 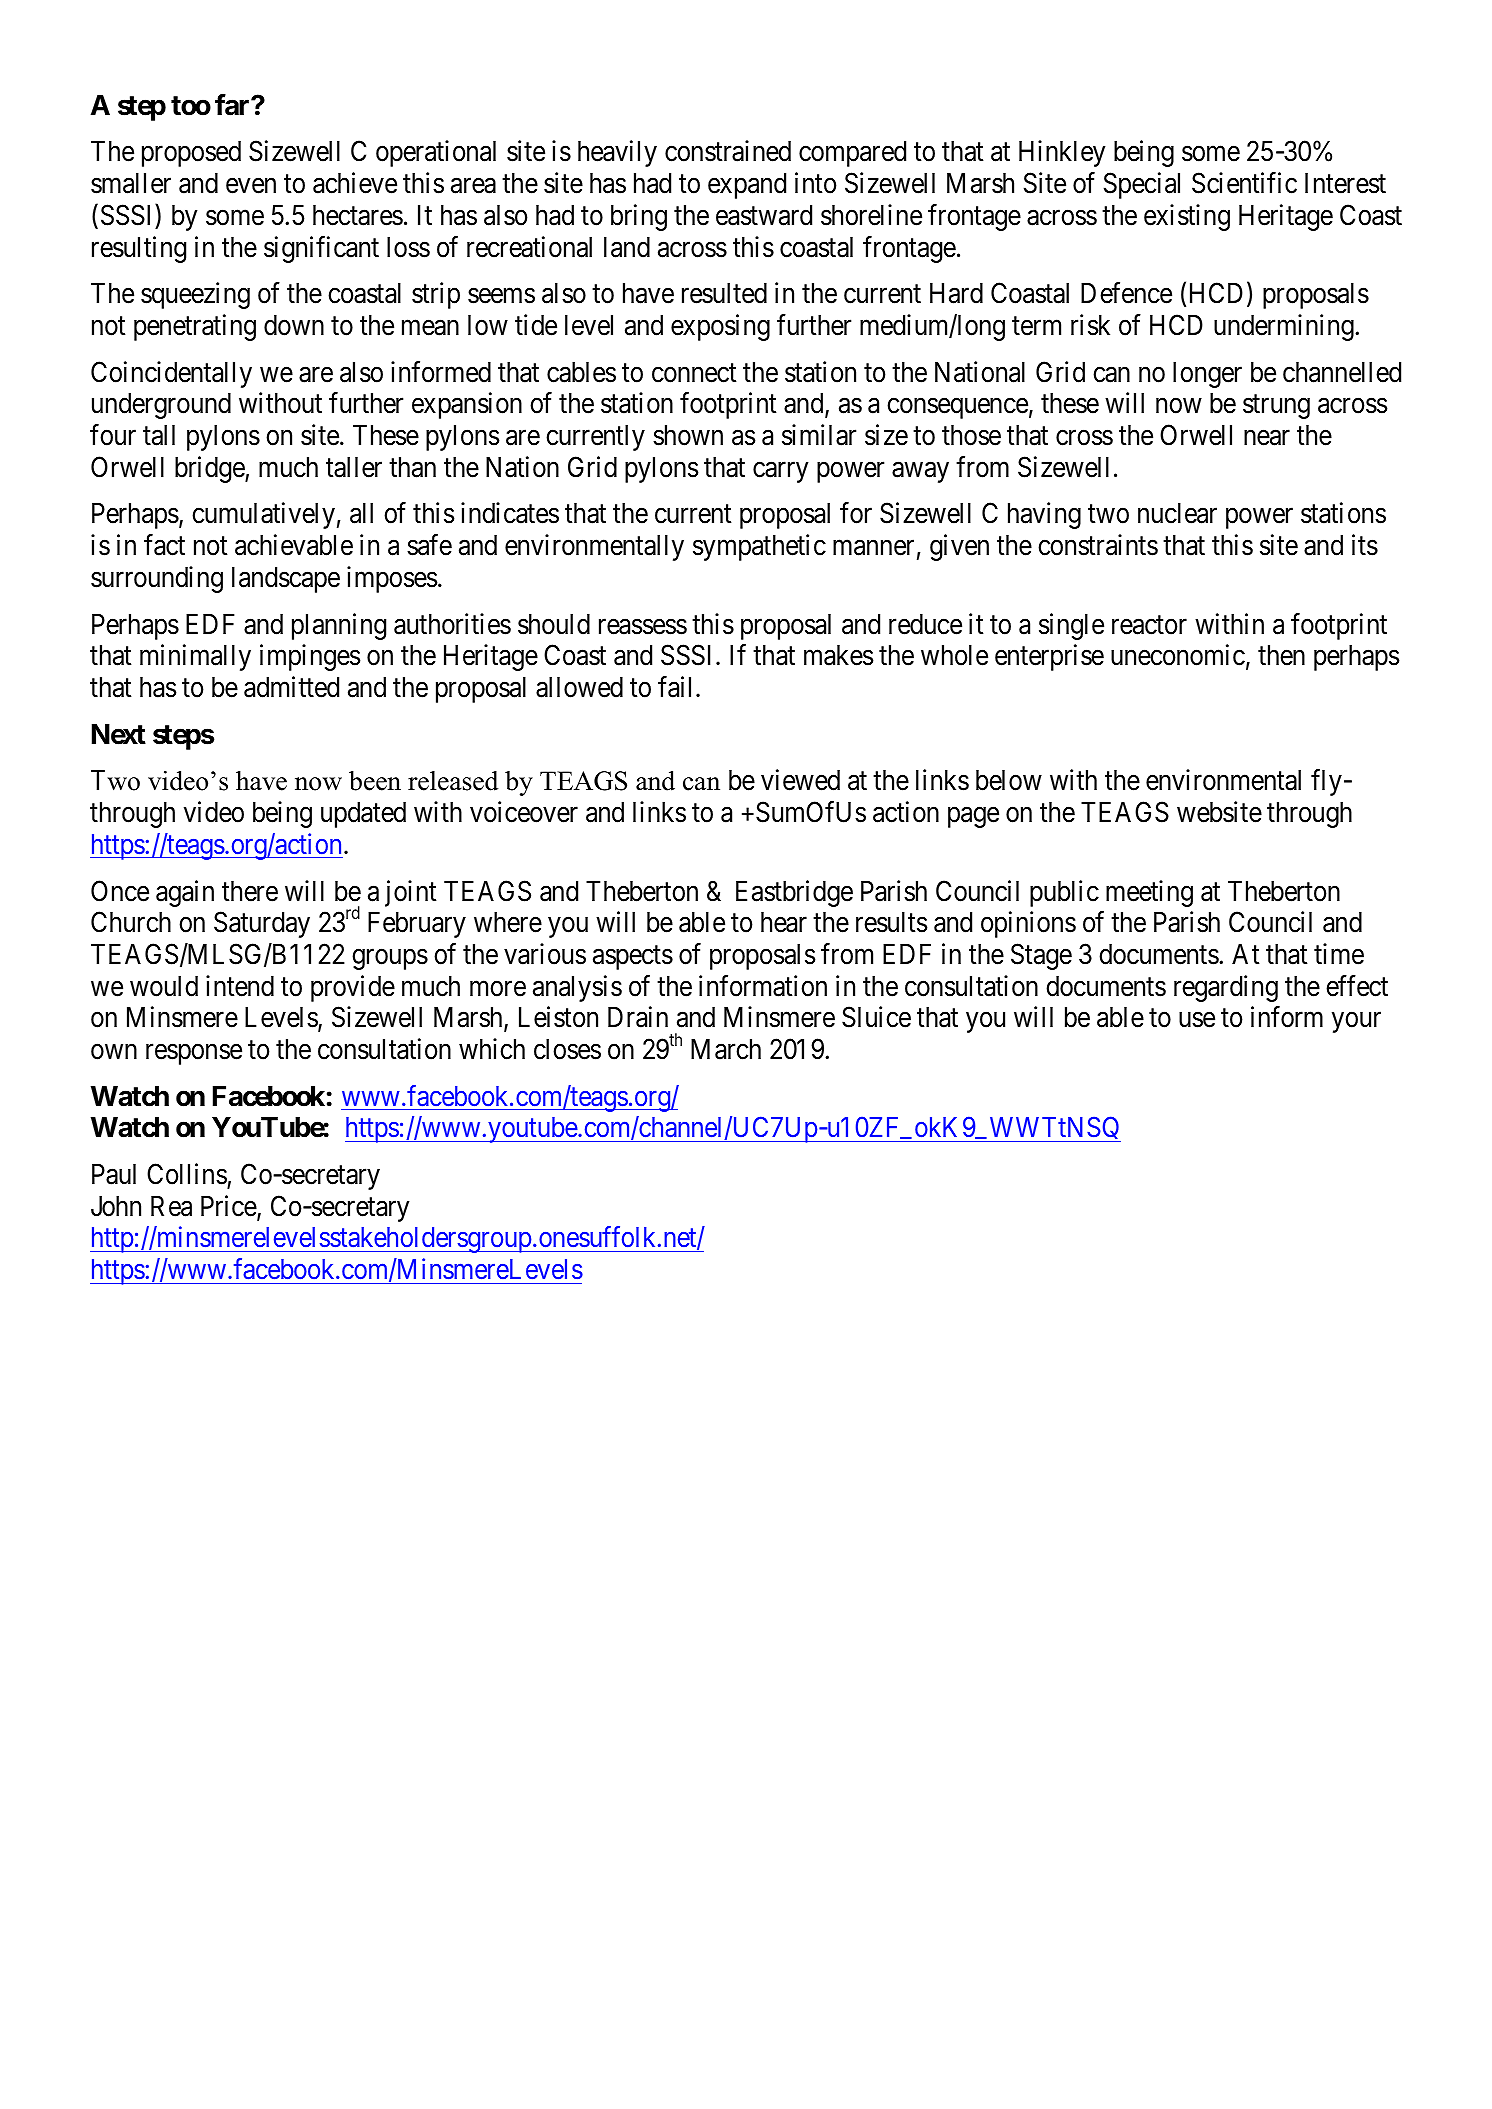 What do you see at coordinates (1178, 655) in the screenshot?
I see `uneconomic` at bounding box center [1178, 655].
